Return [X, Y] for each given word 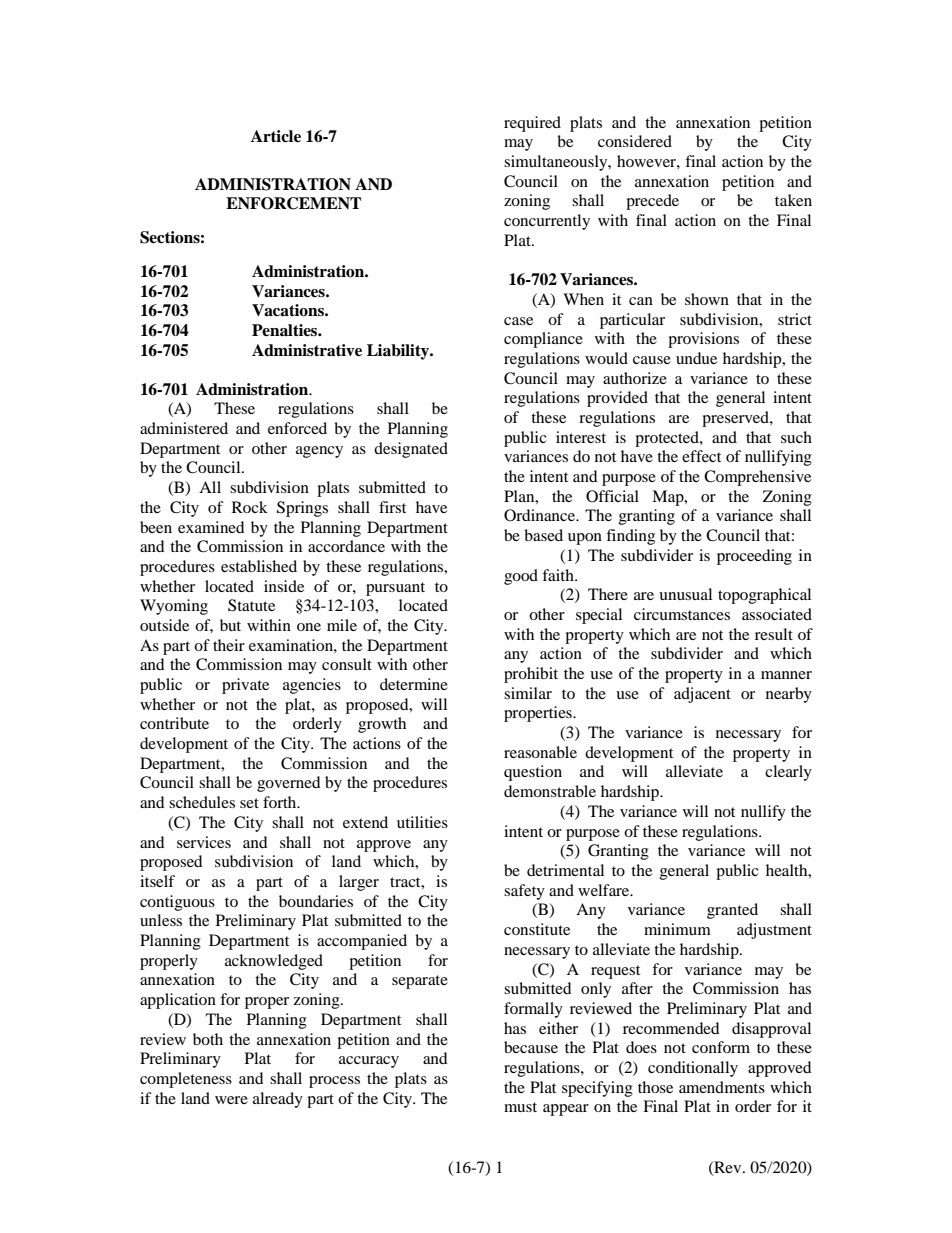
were [231, 1100]
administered [184, 428]
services [204, 842]
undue [696, 358]
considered [635, 141]
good [521, 577]
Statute [251, 605]
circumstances [682, 614]
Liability [399, 352]
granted [732, 911]
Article [276, 136]
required [532, 124]
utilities [422, 822]
